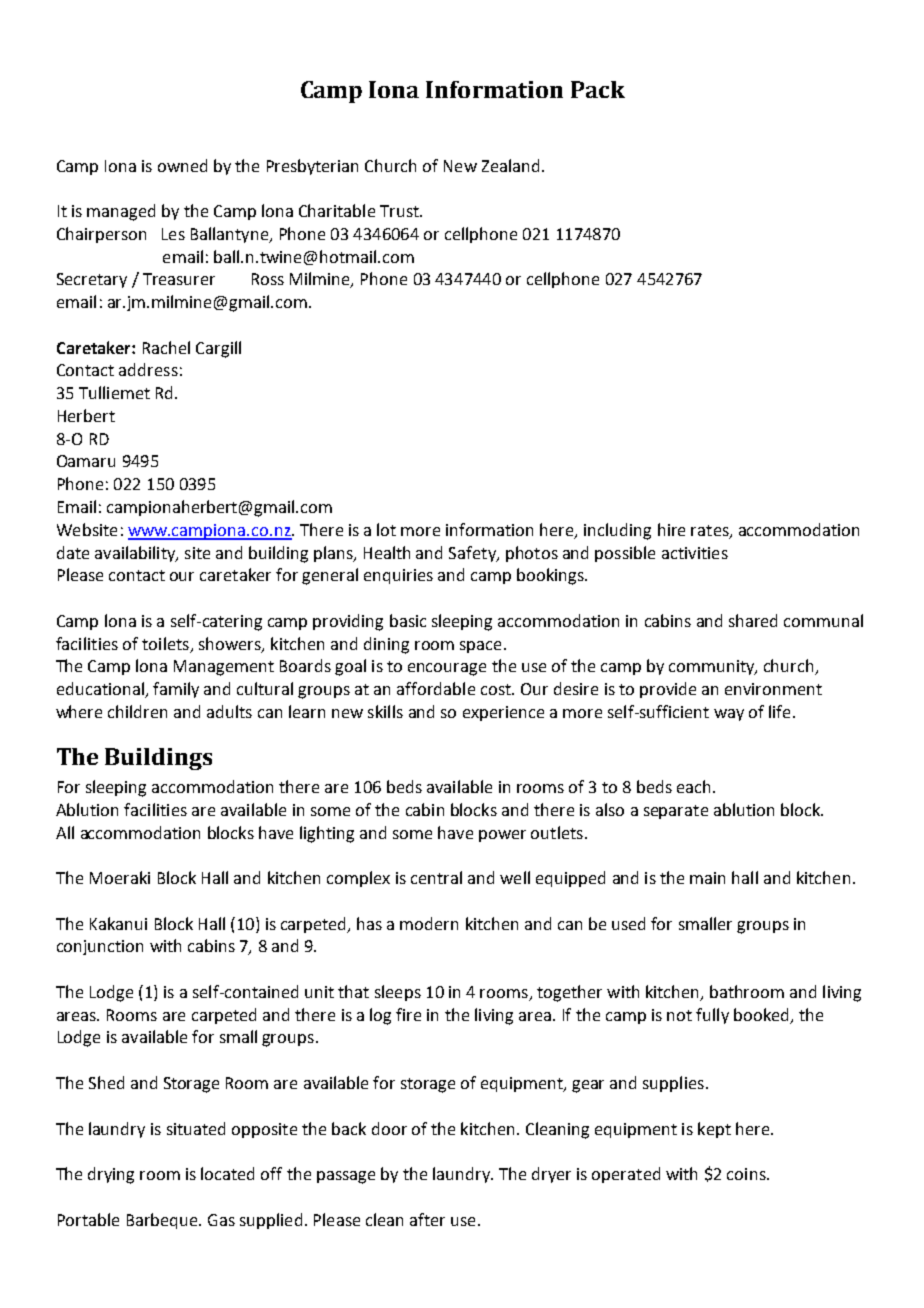 The image size is (924, 1308). I want to click on conjunction, so click(100, 947).
